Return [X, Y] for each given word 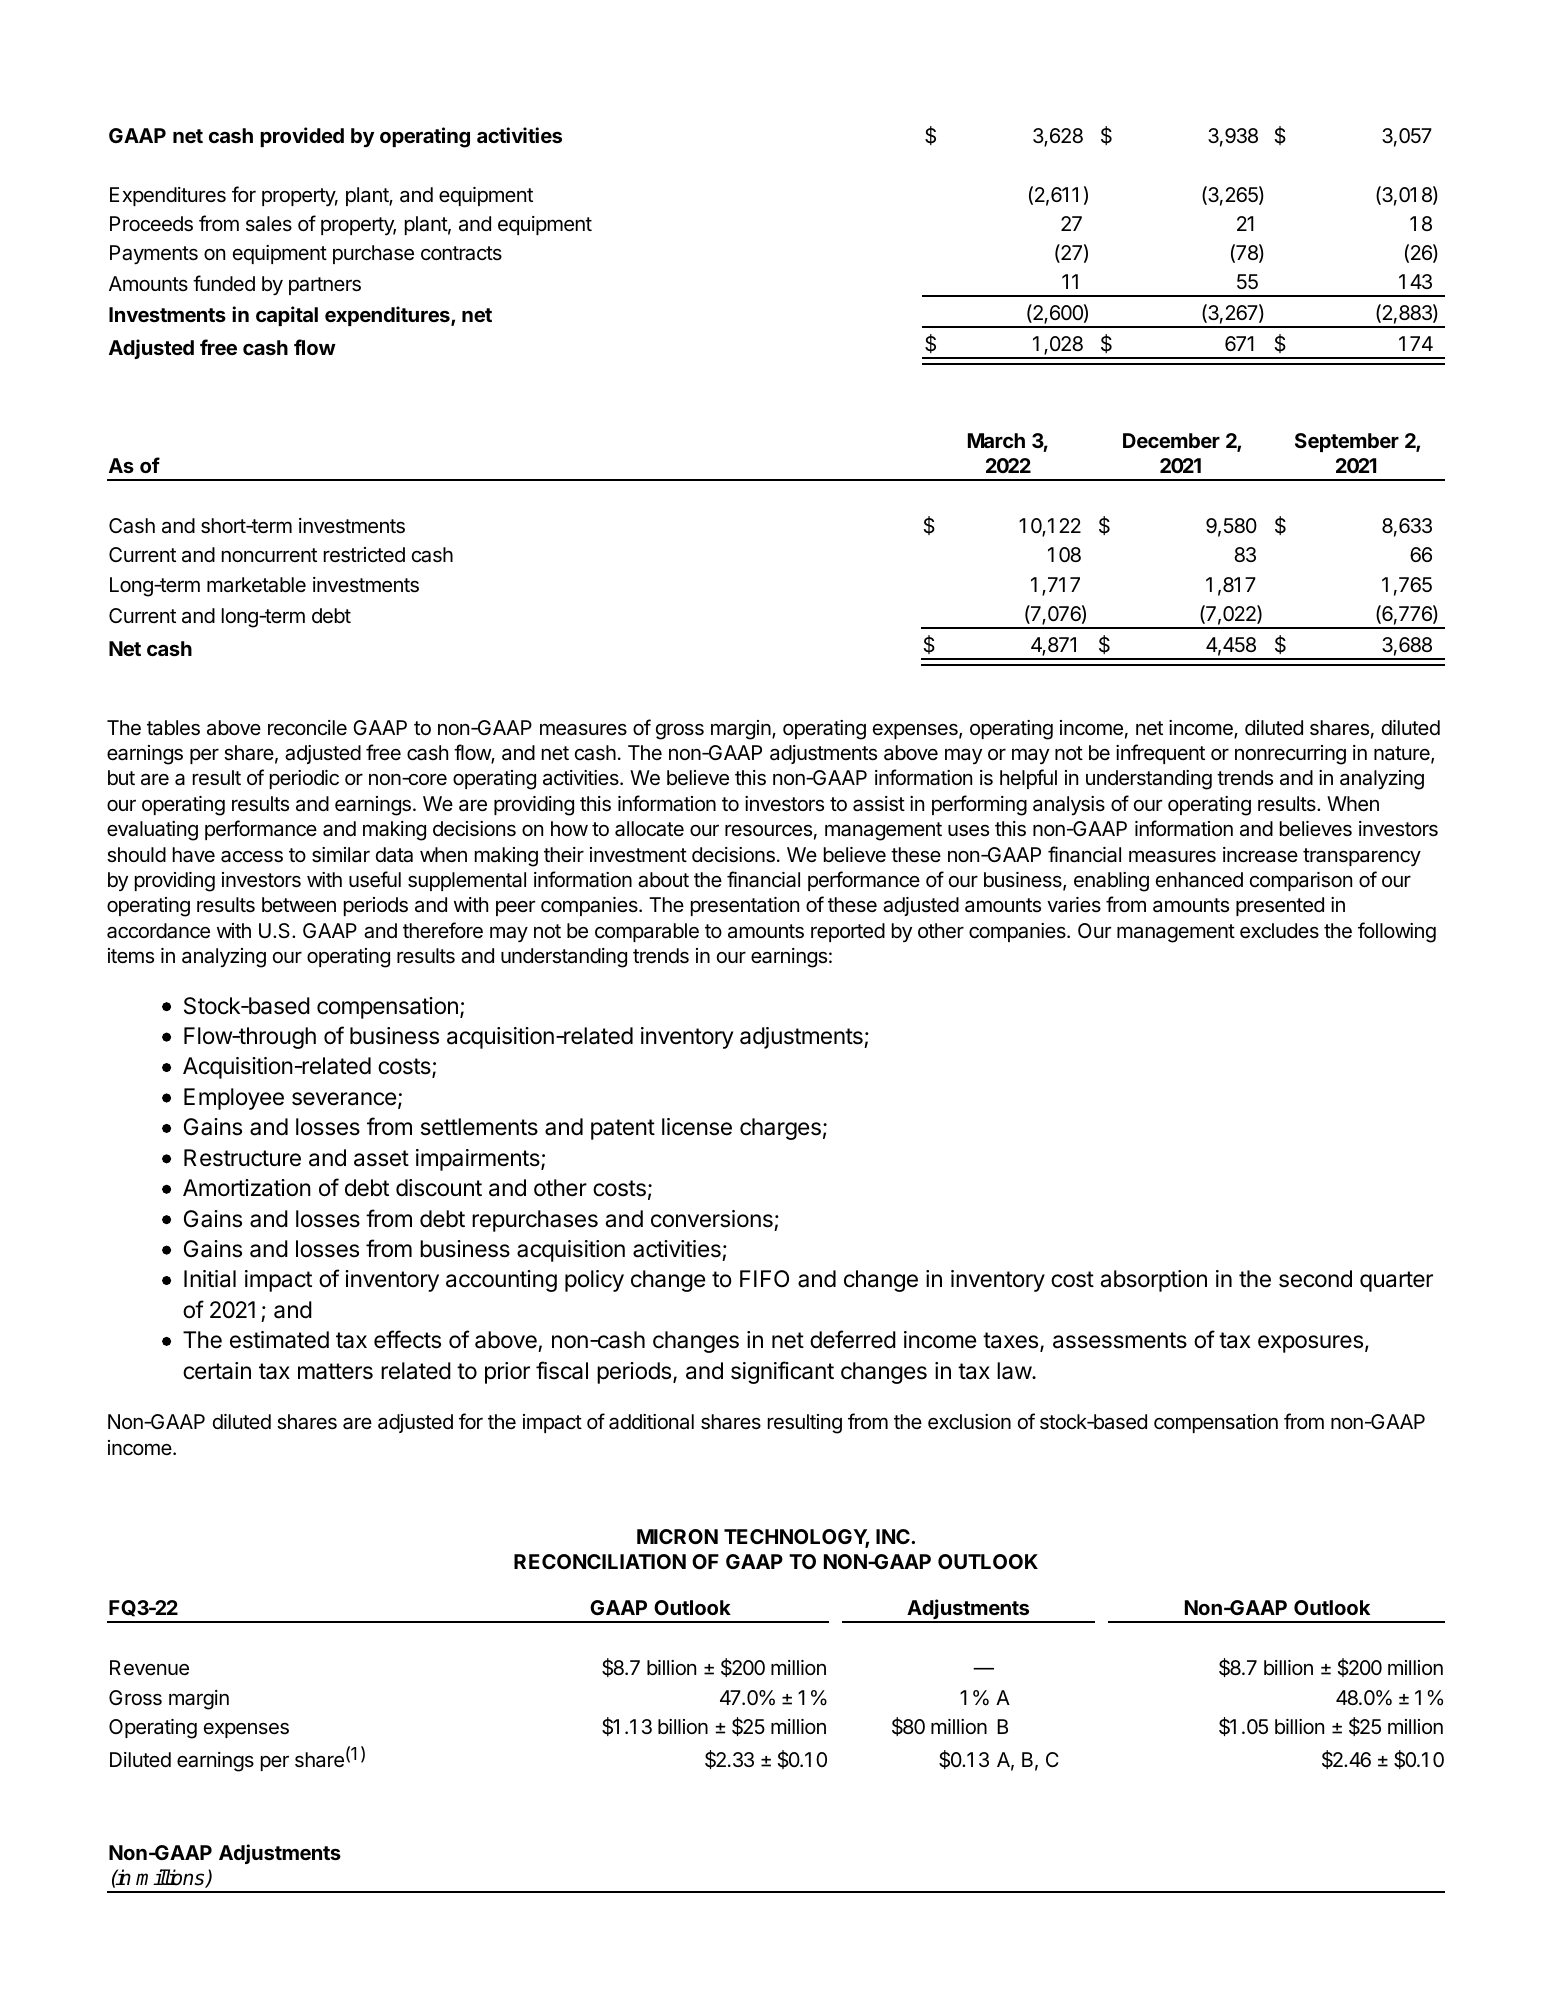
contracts [461, 253]
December [1171, 440]
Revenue [149, 1668]
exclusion [969, 1422]
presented [1280, 906]
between [299, 905]
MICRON [677, 1536]
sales [269, 224]
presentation [745, 906]
